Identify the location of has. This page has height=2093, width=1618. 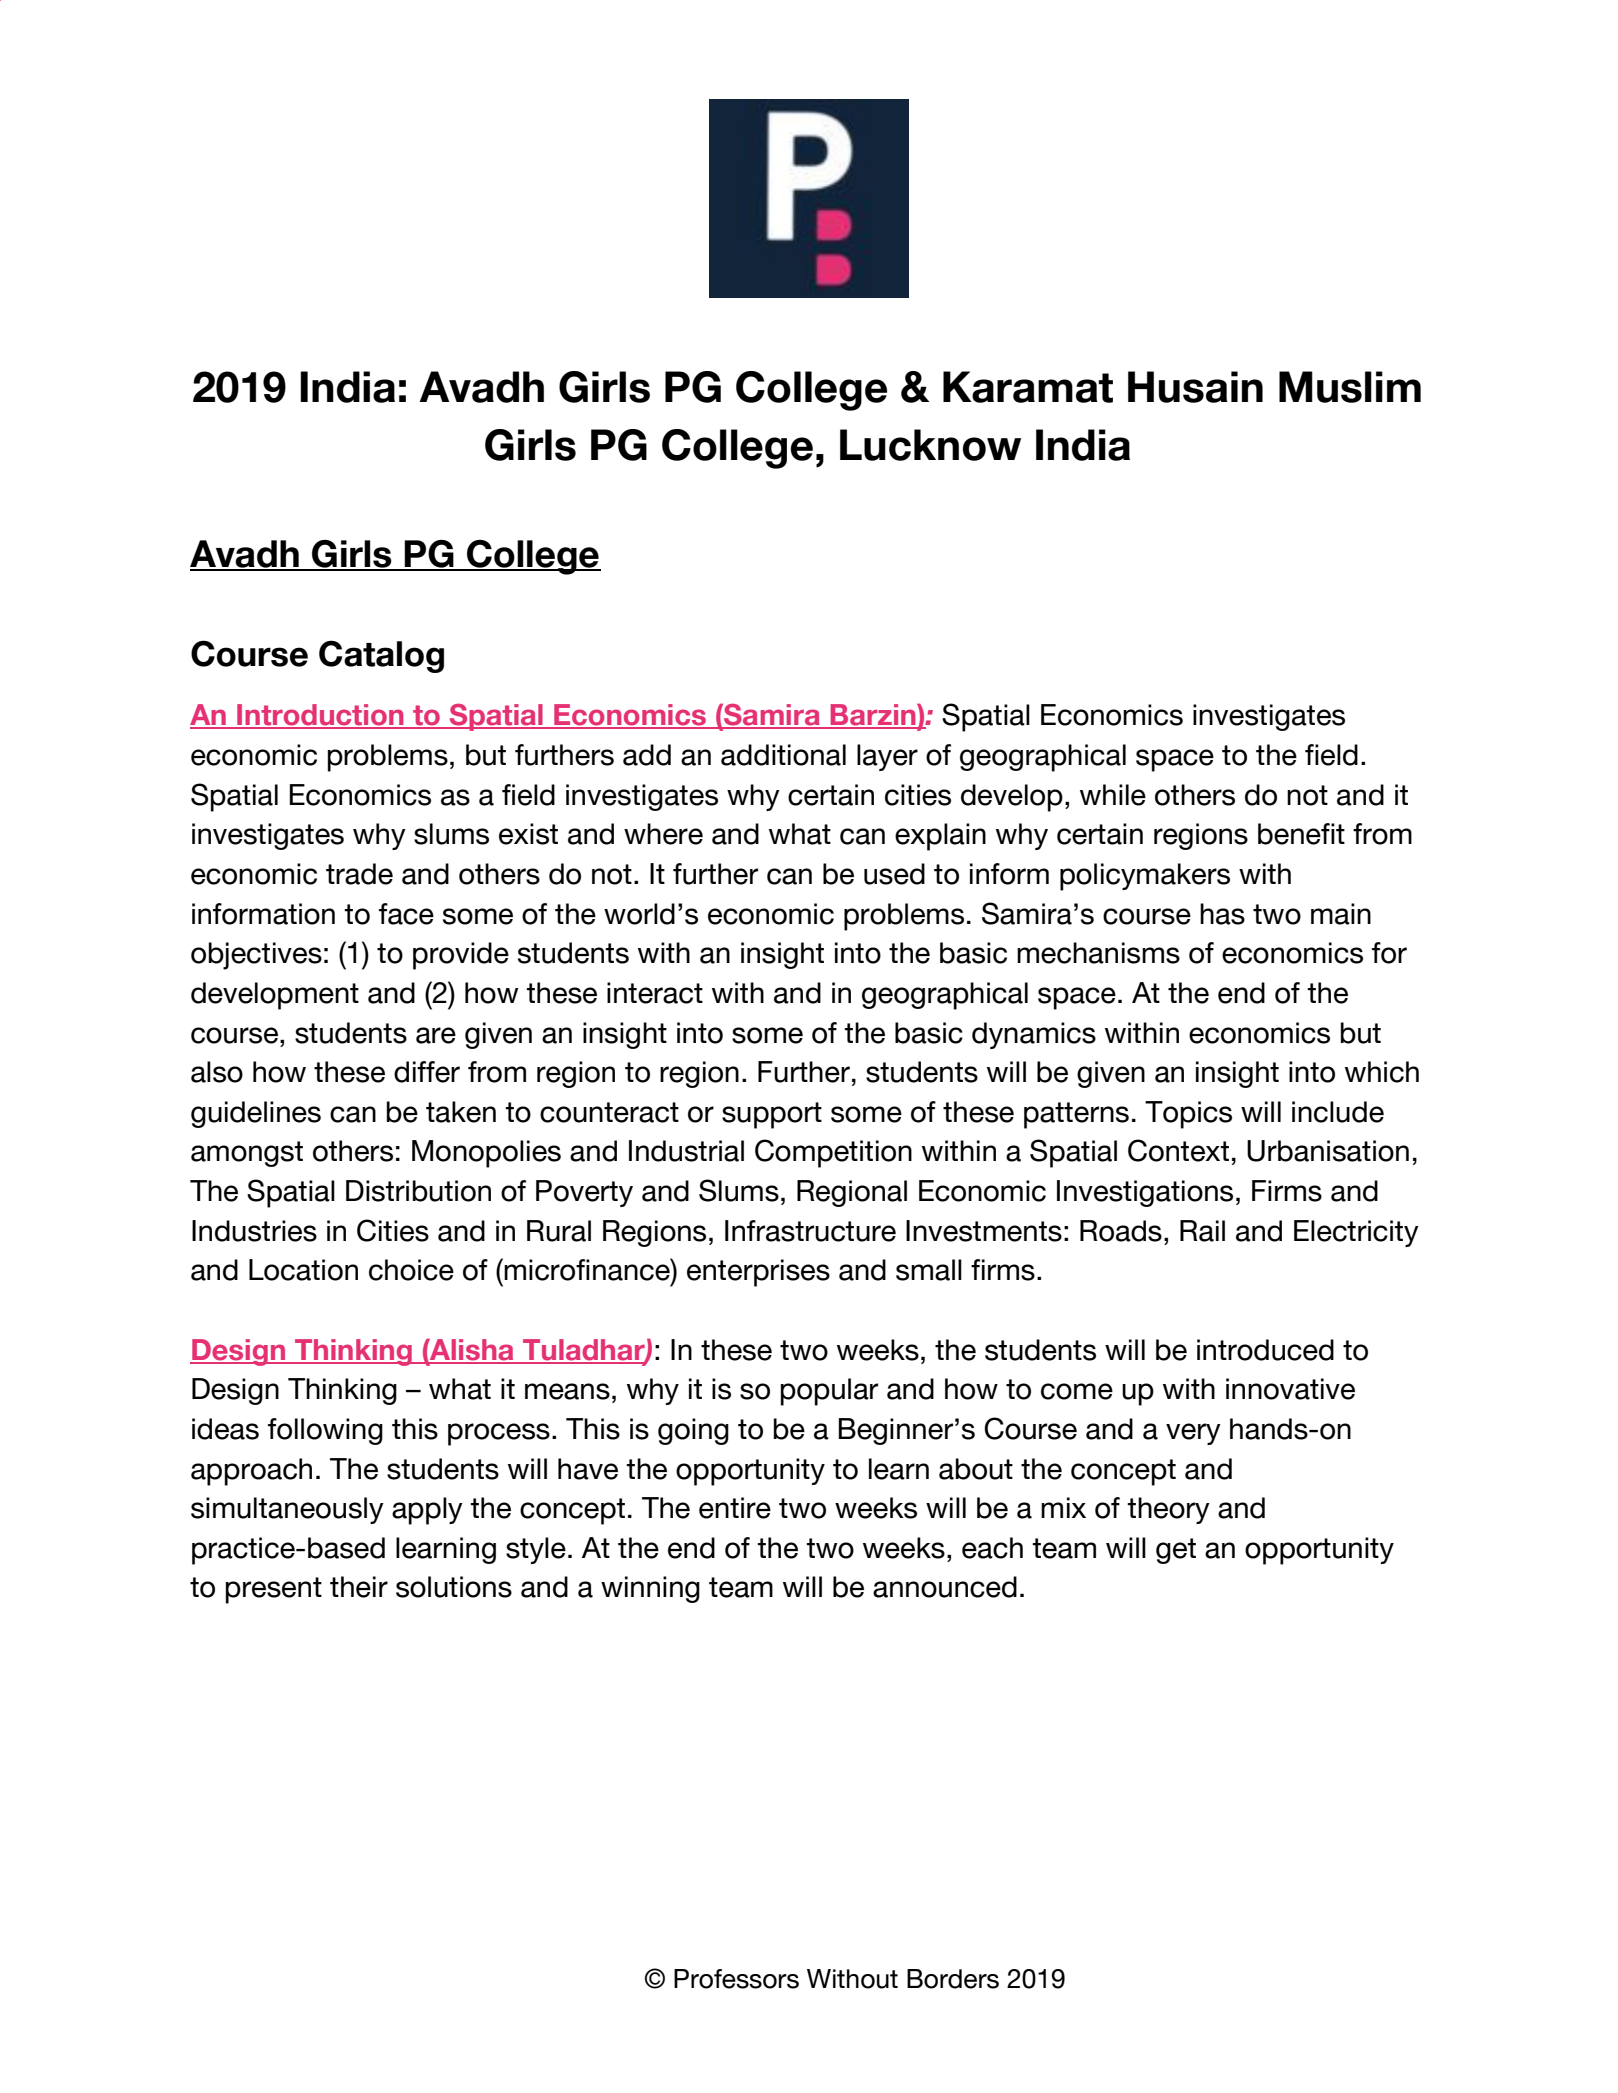
(1222, 914).
